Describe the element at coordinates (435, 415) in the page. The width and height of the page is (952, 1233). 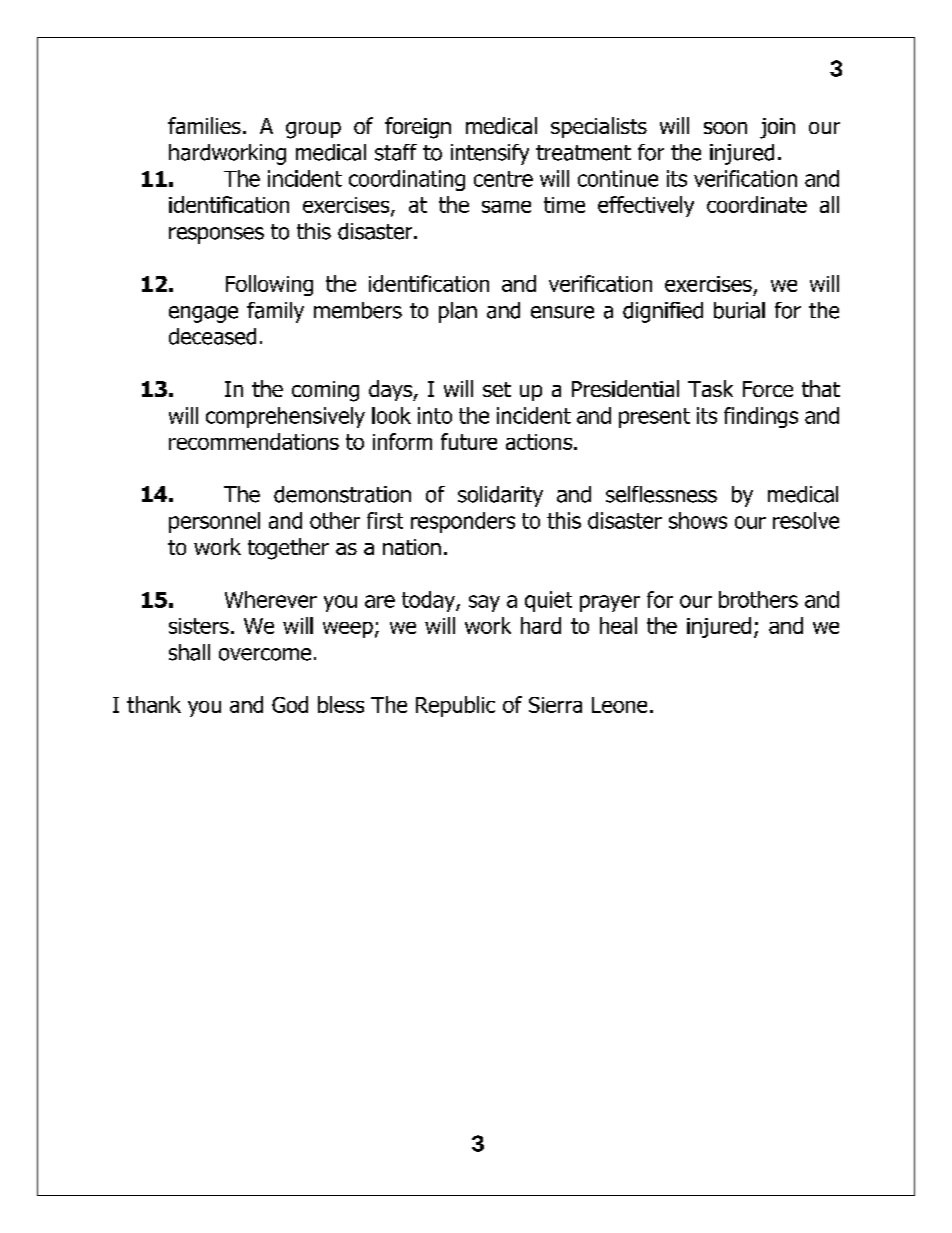
I see `into` at that location.
